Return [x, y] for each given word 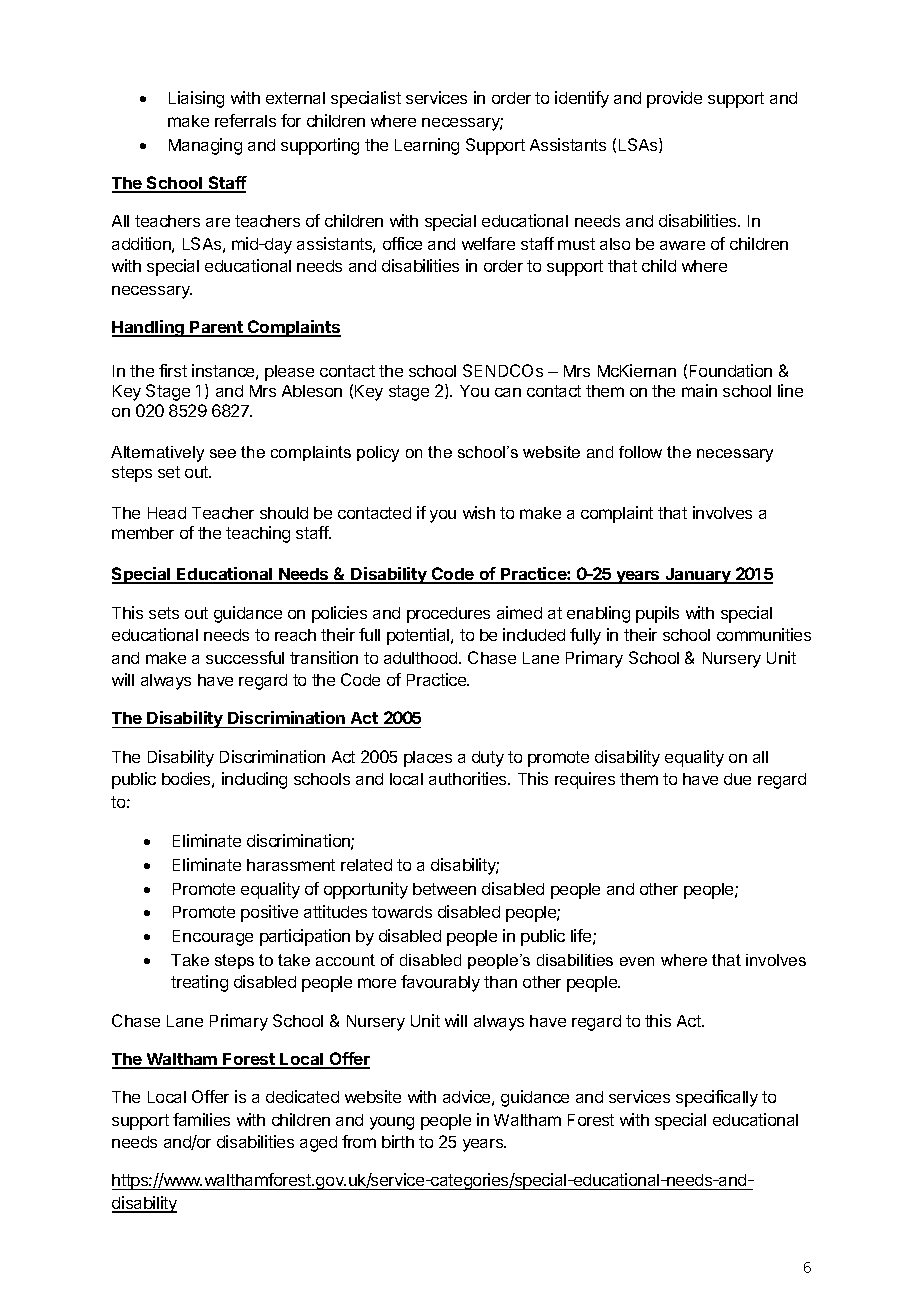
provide [674, 99]
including [254, 780]
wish [479, 512]
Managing [205, 146]
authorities [469, 778]
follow [640, 452]
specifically [717, 1098]
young [392, 1123]
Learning [427, 146]
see [223, 453]
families [201, 1119]
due [737, 779]
